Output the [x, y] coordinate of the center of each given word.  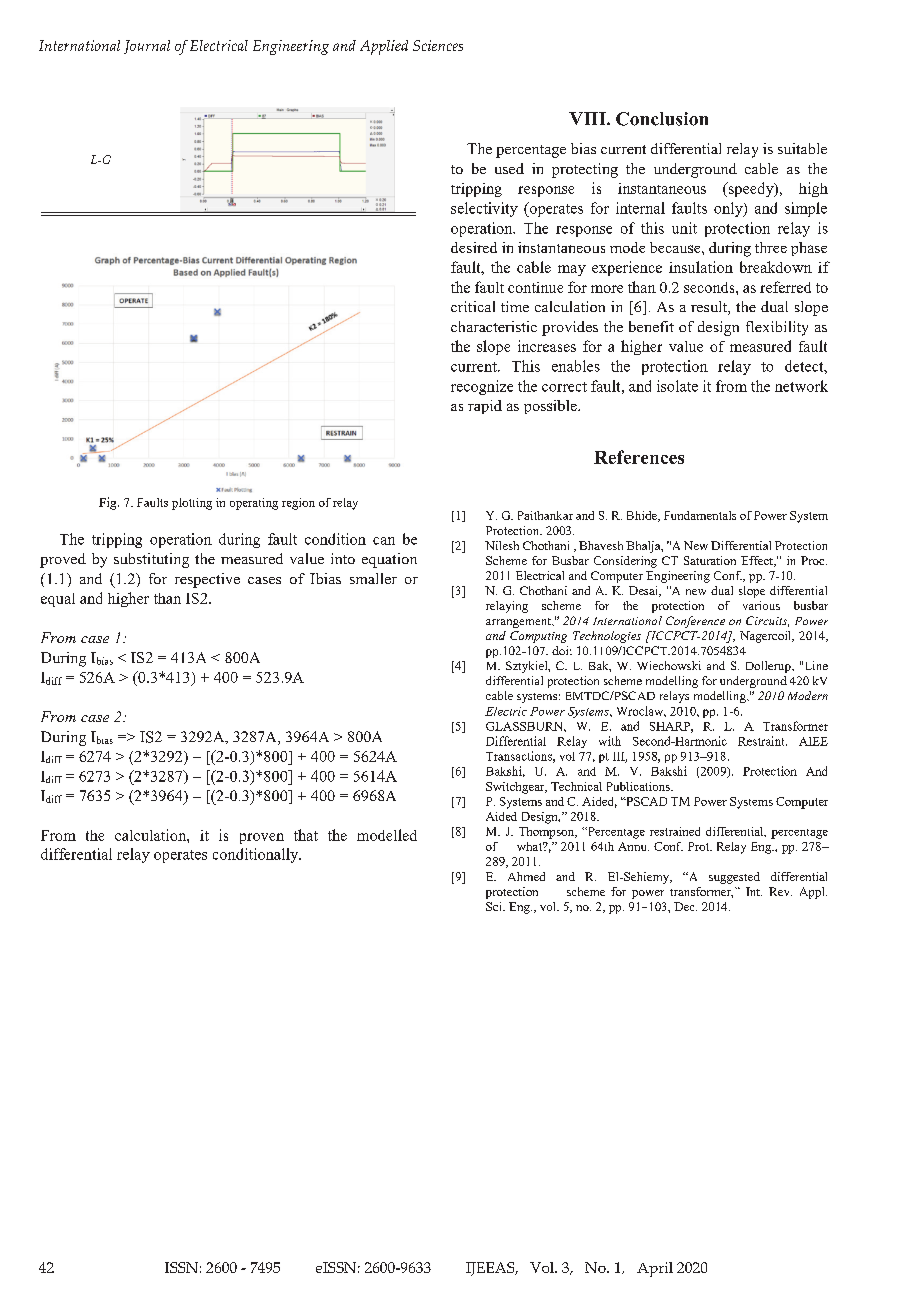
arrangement [519, 623]
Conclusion [662, 119]
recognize [482, 387]
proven [262, 838]
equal [58, 600]
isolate [677, 386]
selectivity [484, 209]
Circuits [767, 621]
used [509, 168]
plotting [192, 504]
